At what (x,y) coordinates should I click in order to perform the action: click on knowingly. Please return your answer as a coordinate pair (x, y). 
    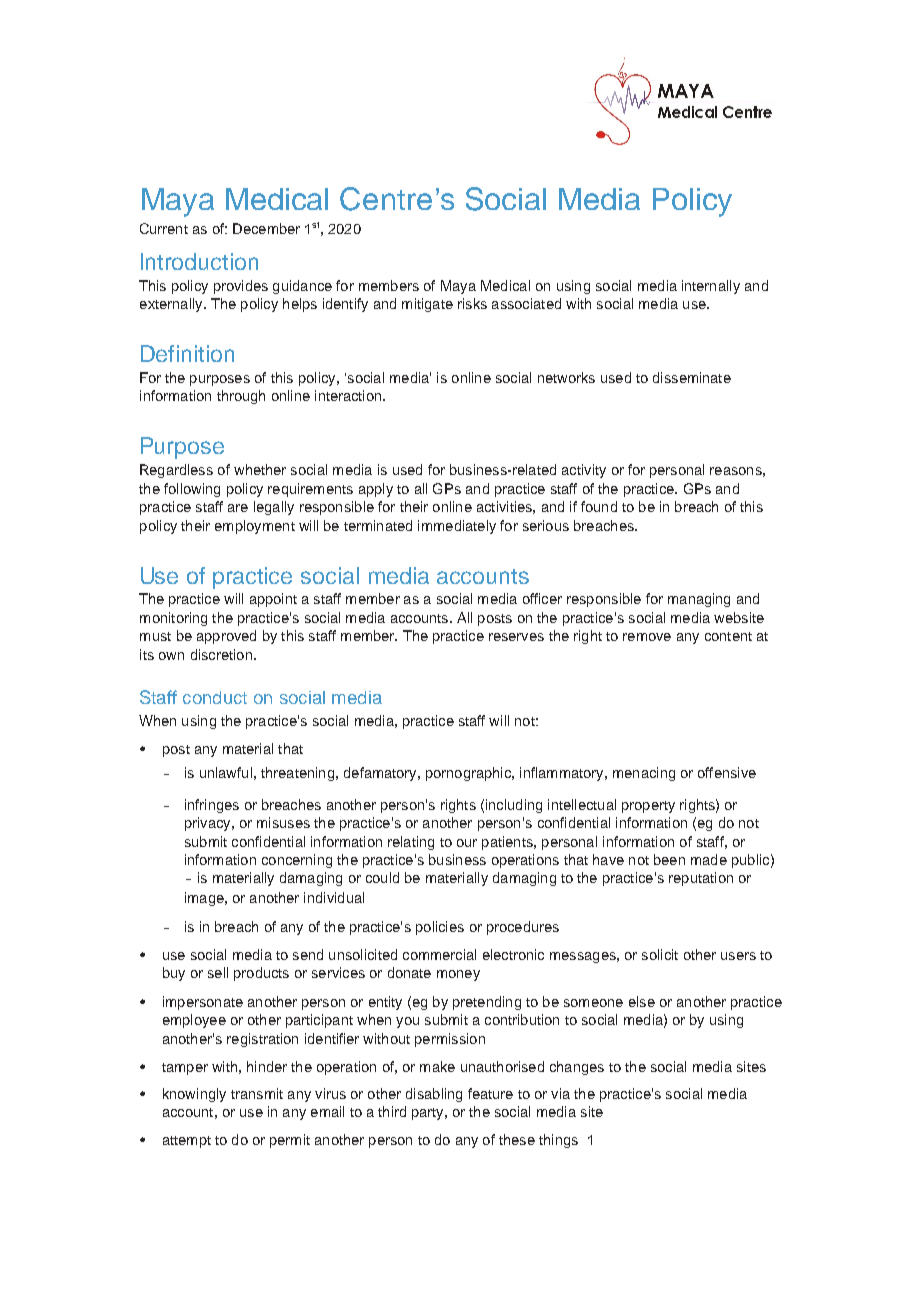
    Looking at the image, I should click on (194, 1095).
